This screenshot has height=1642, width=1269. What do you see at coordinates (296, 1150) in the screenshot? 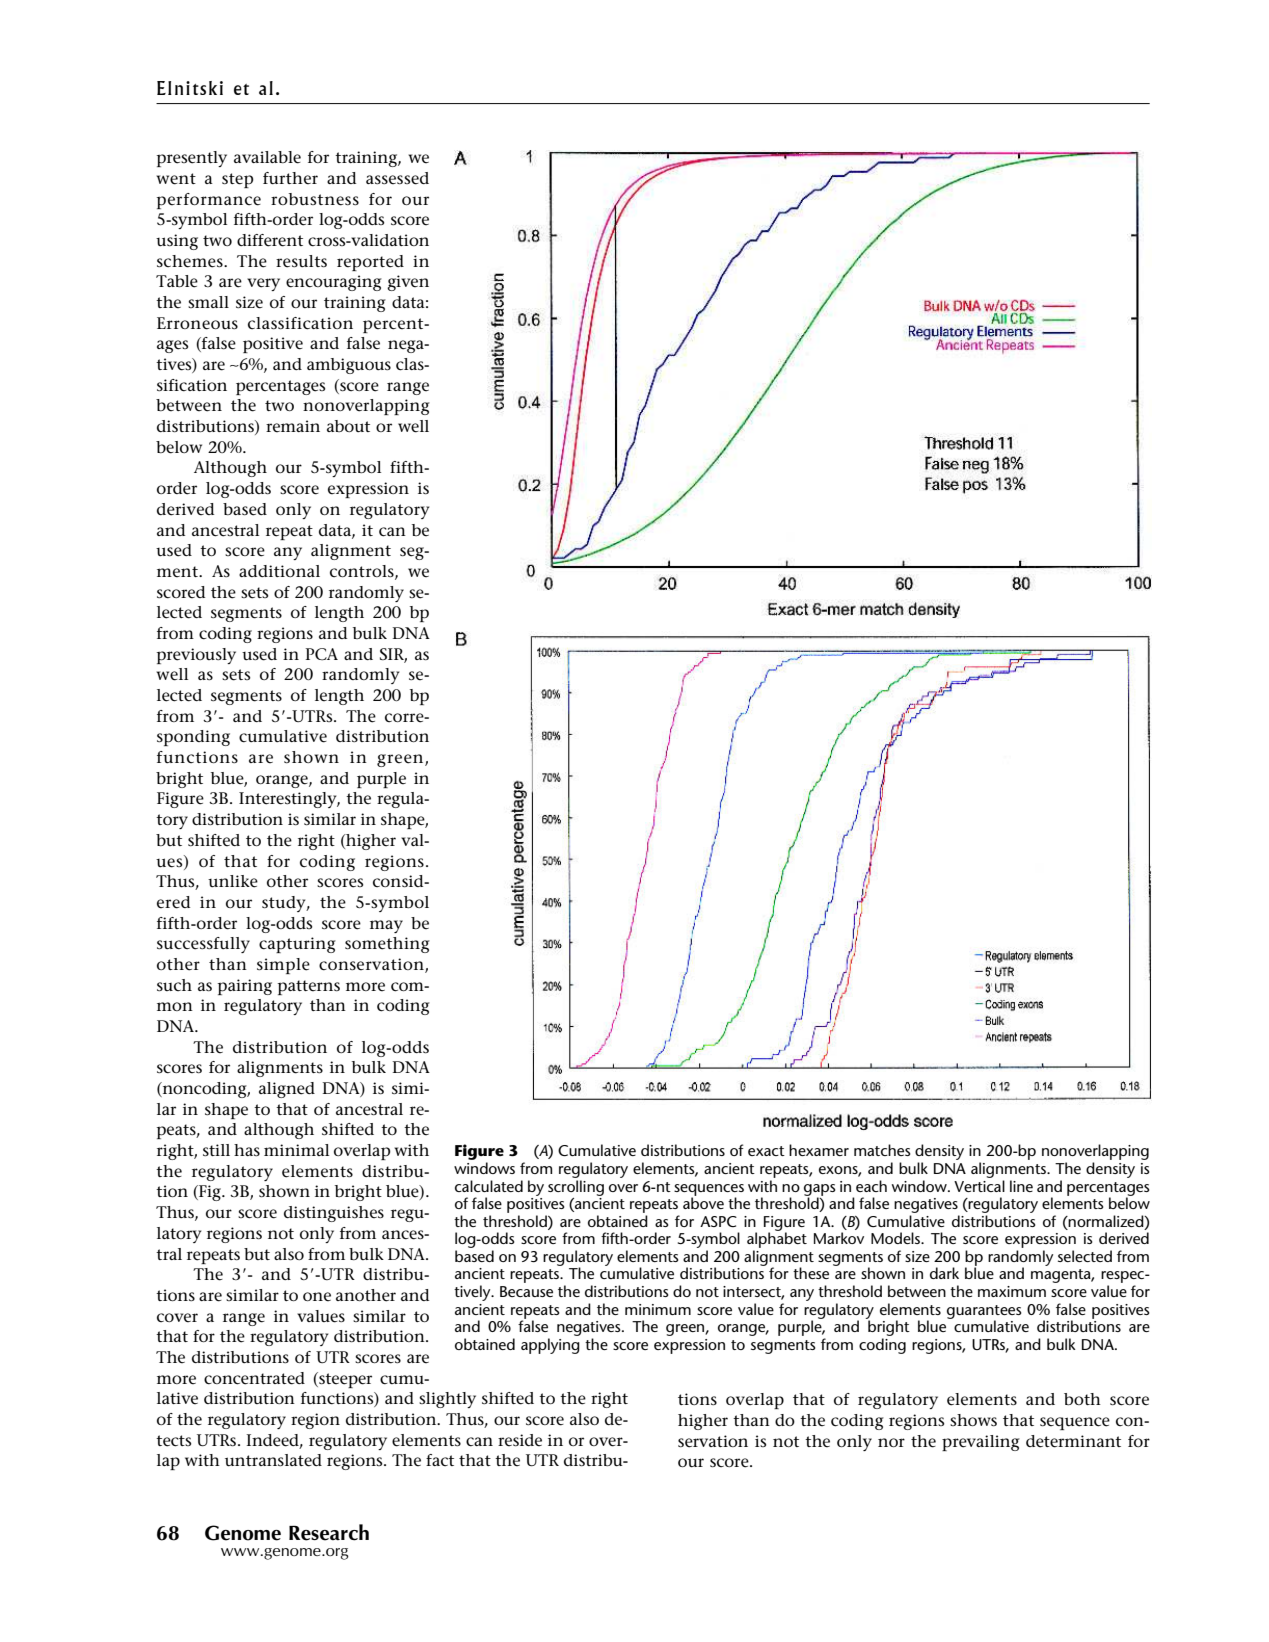
I see `minimal` at bounding box center [296, 1150].
